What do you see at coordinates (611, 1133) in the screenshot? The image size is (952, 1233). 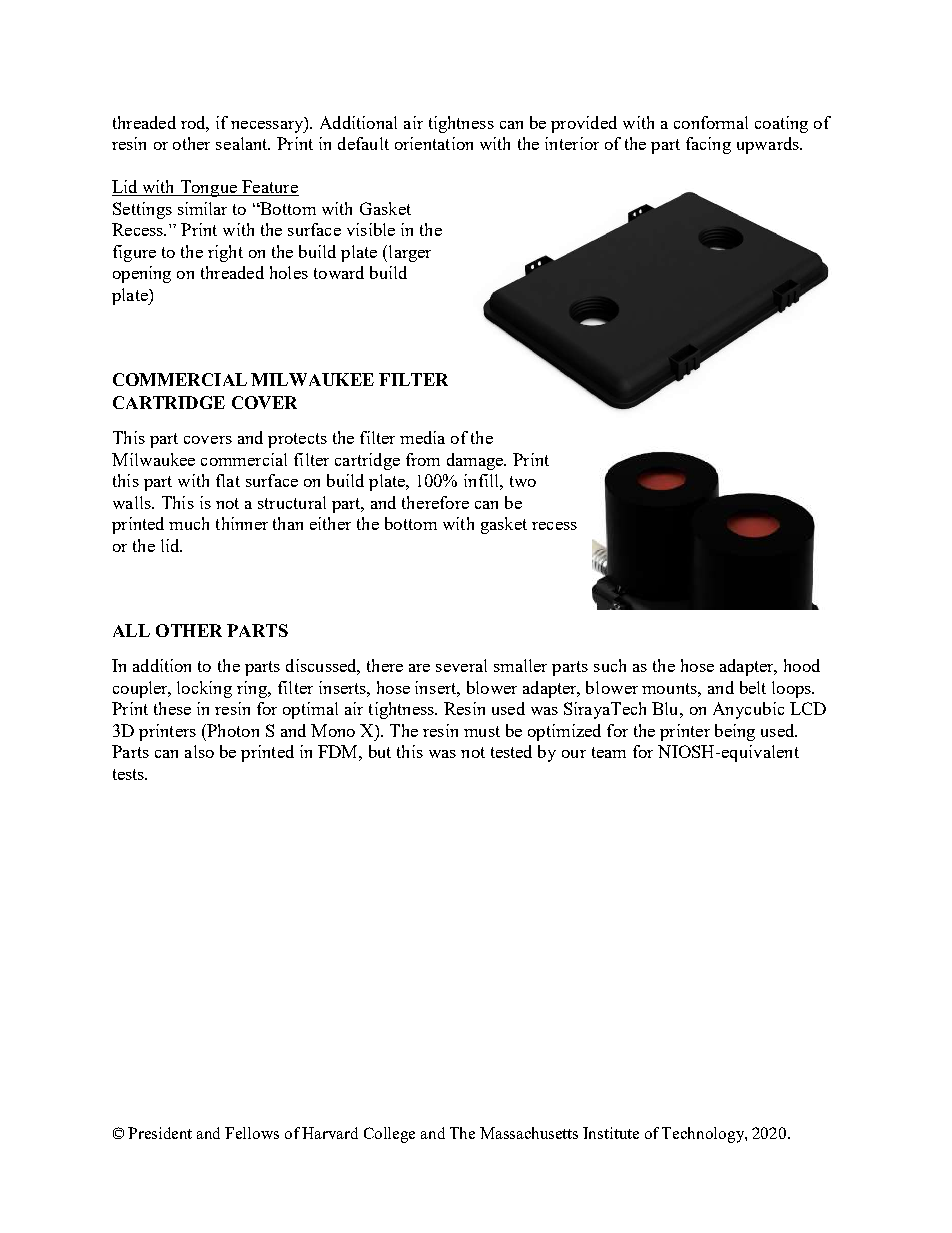 I see `Institute` at bounding box center [611, 1133].
